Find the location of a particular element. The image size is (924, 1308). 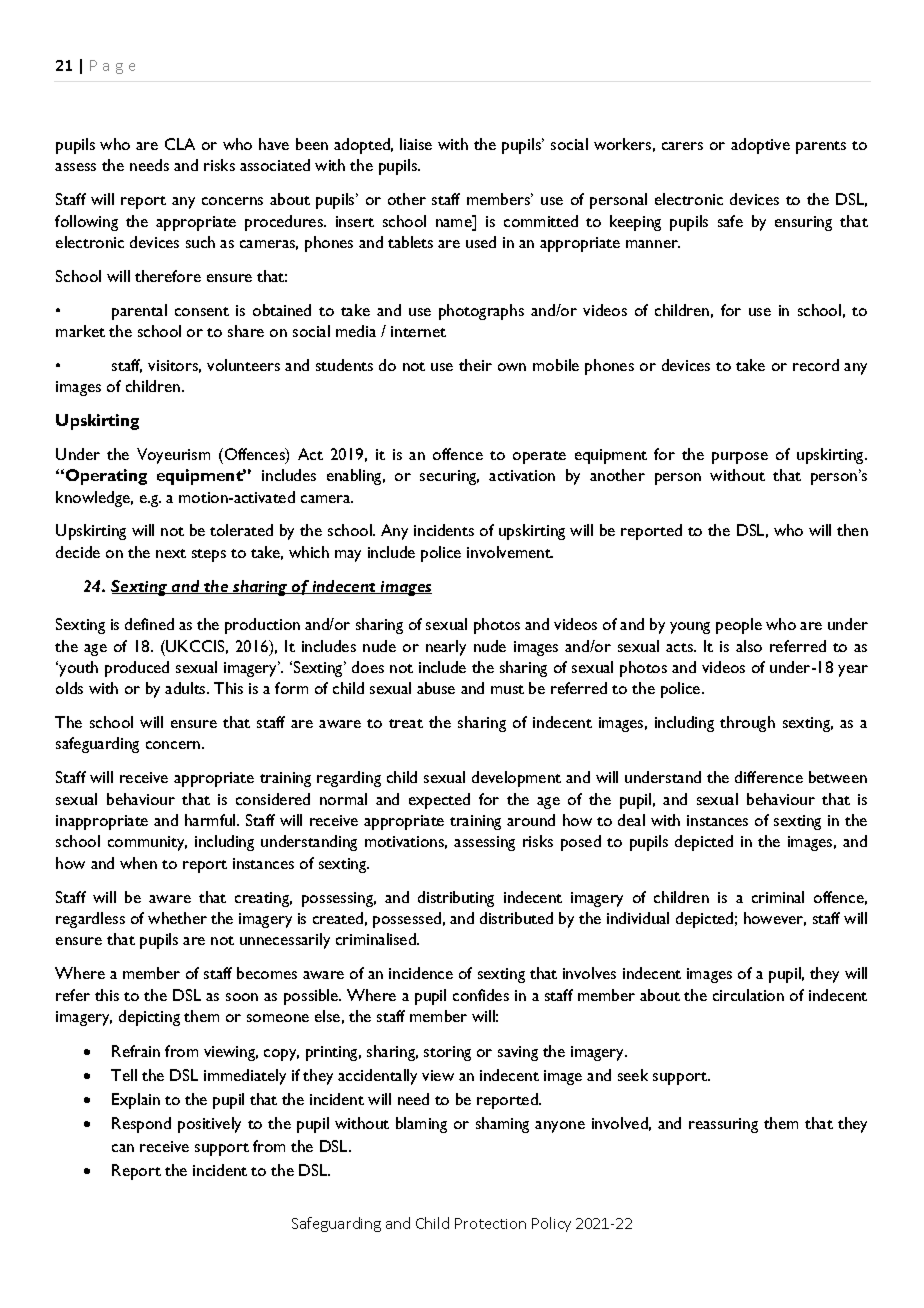

Protection is located at coordinates (490, 1223).
